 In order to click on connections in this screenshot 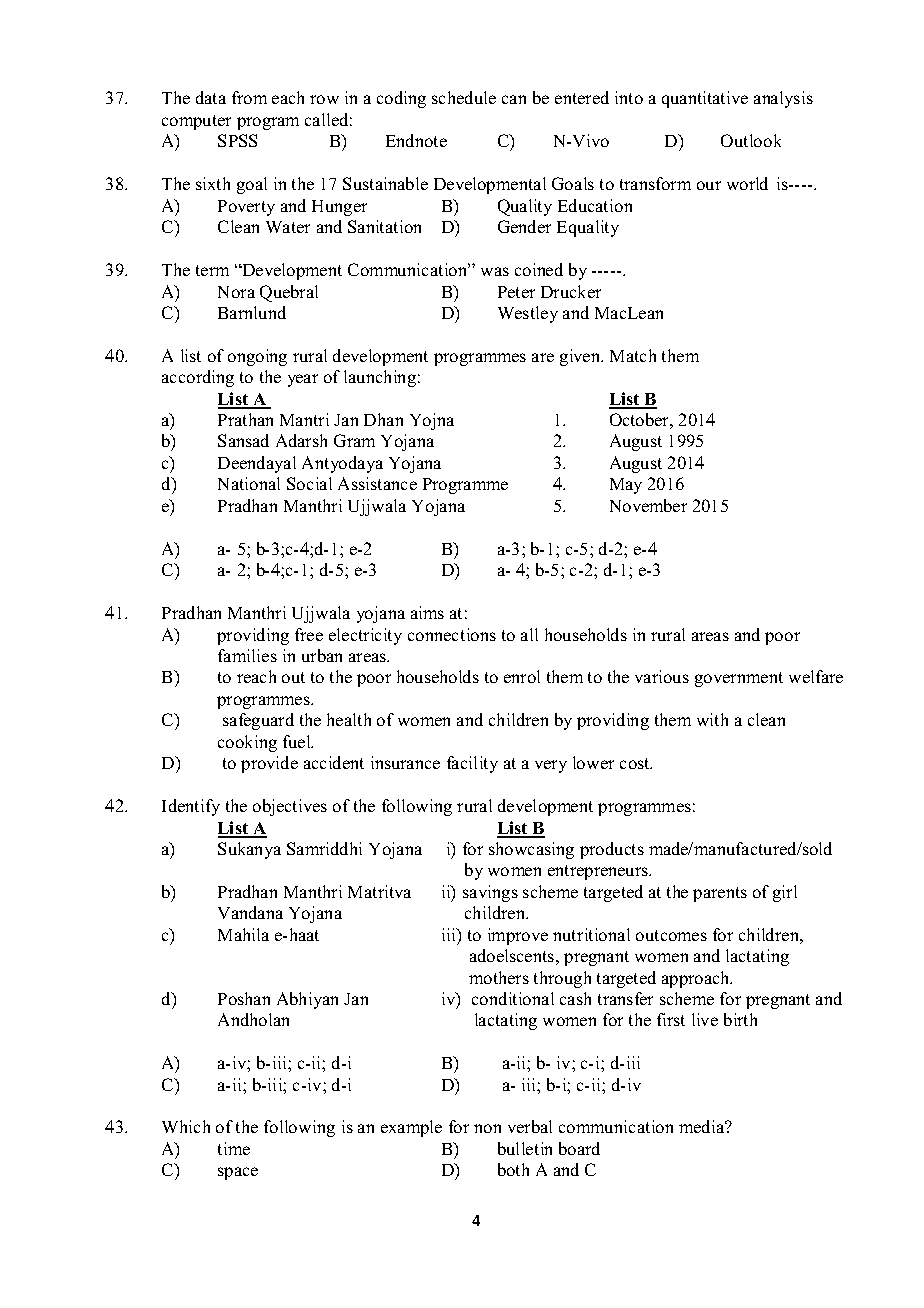, I will do `click(452, 634)`.
